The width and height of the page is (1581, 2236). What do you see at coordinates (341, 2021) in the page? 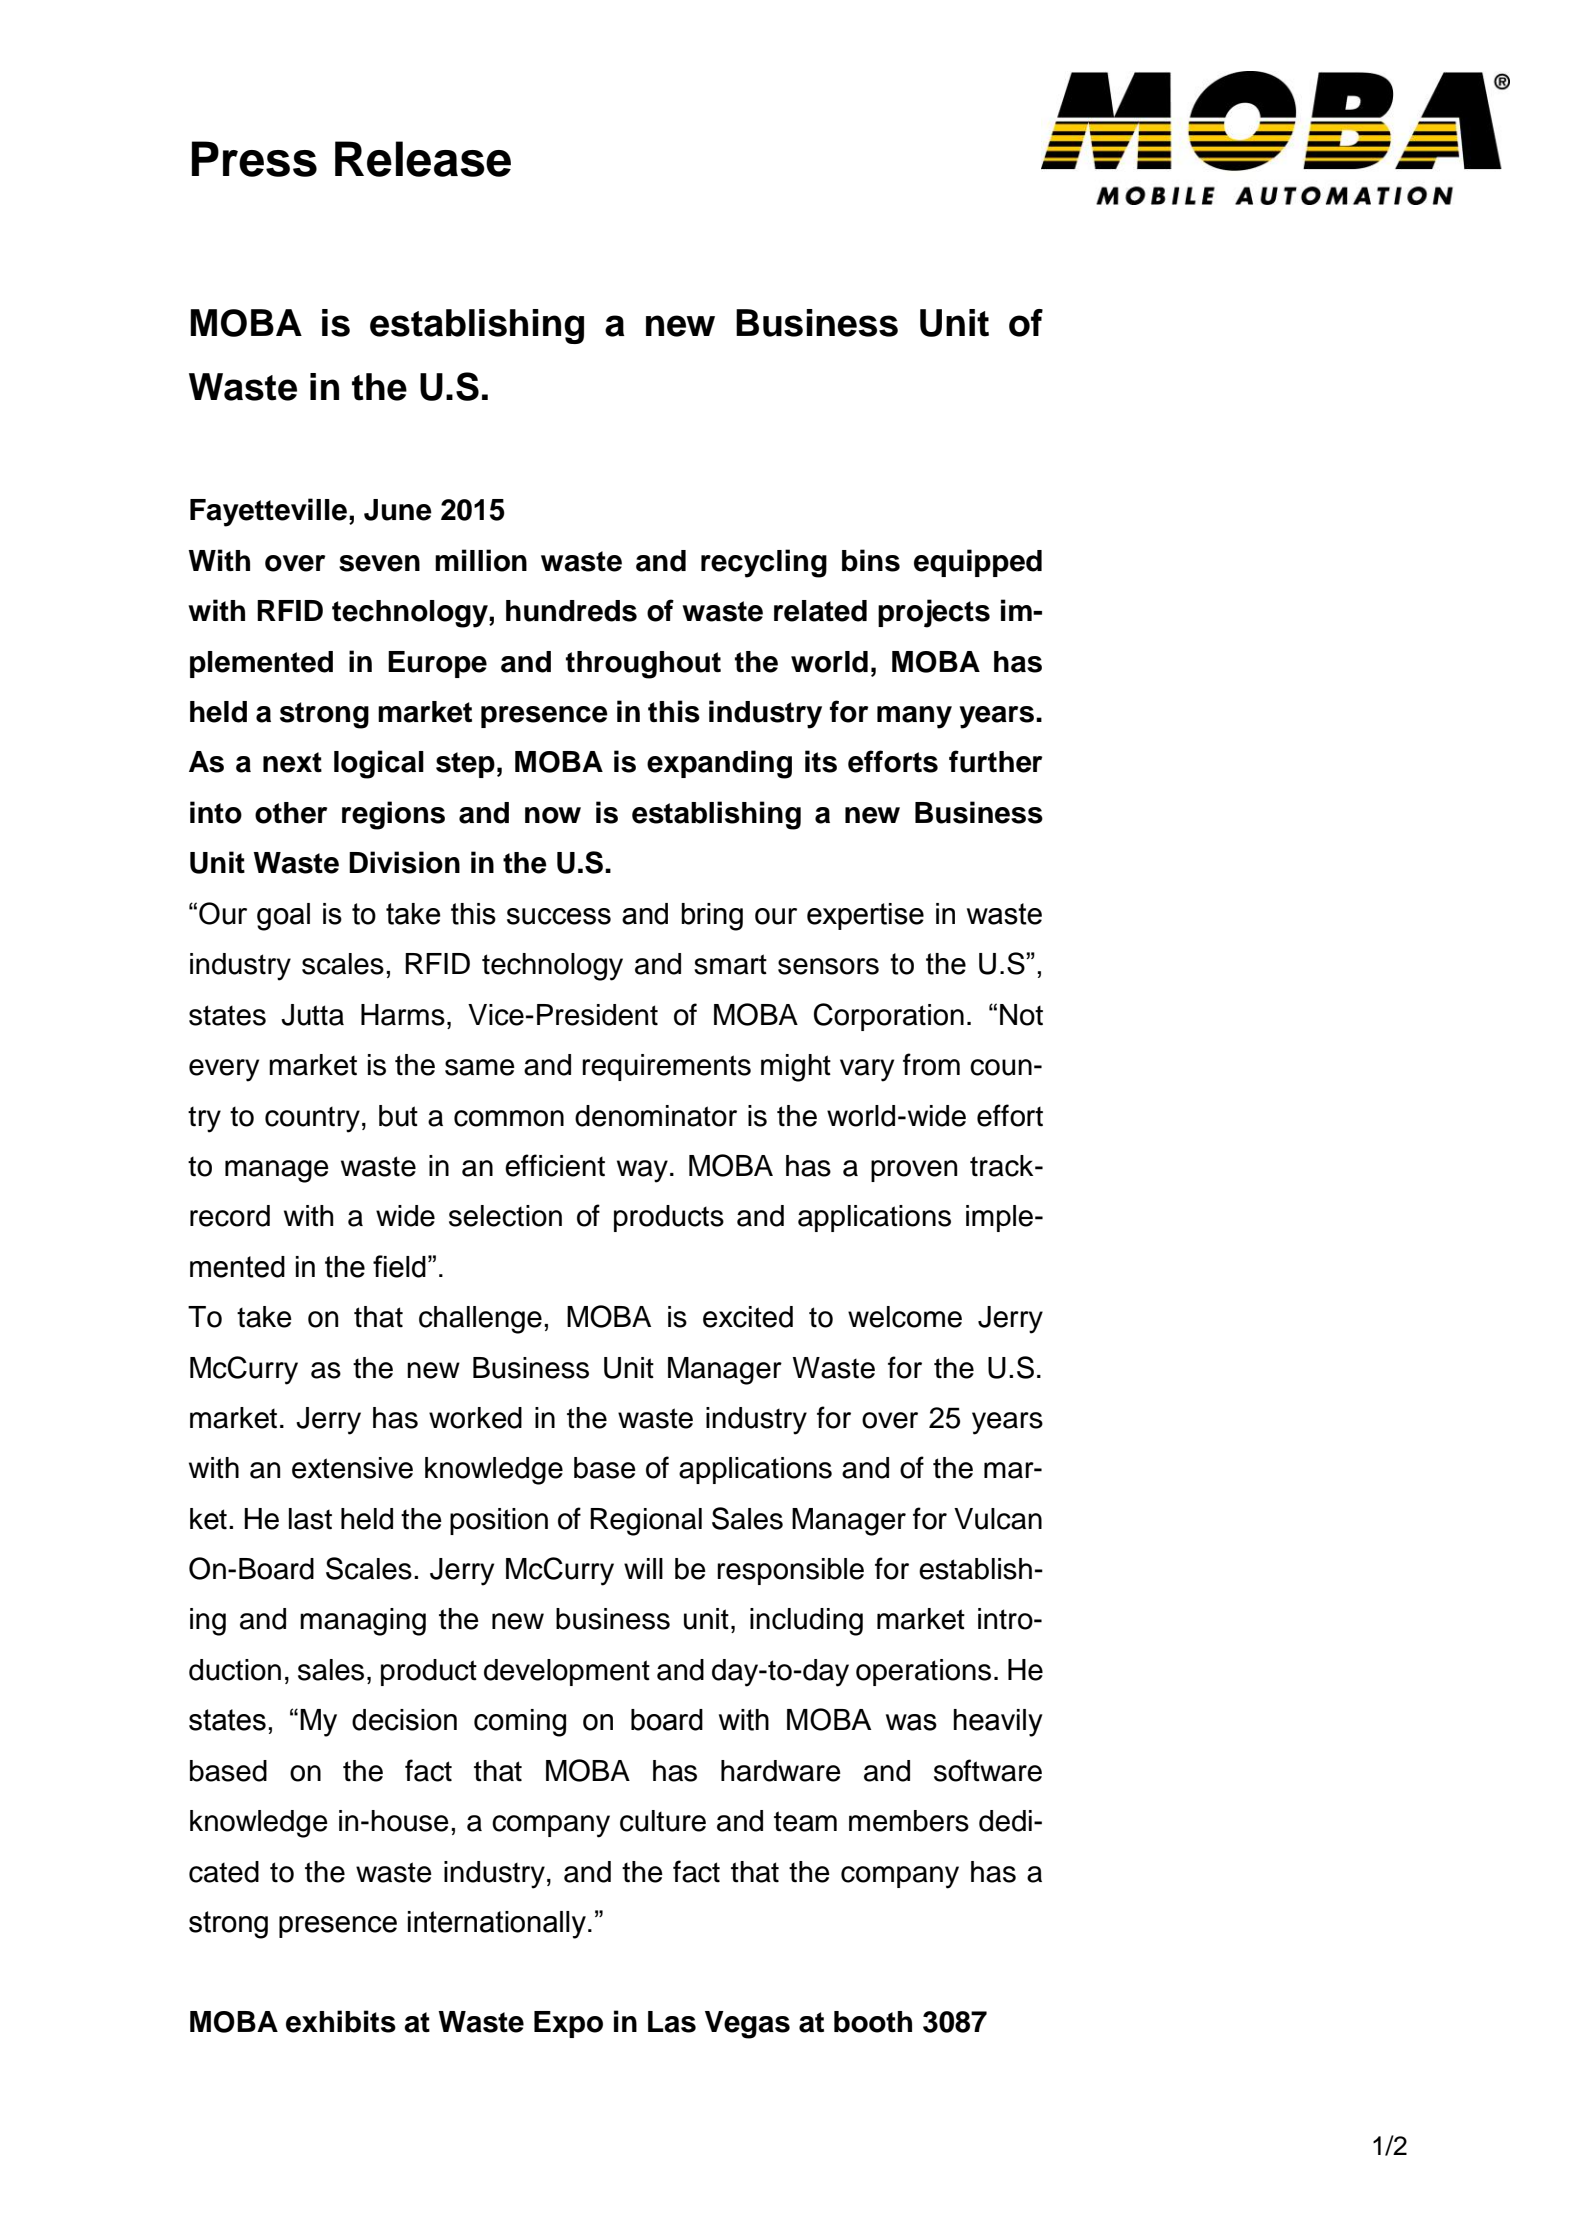
I see `exhibits` at bounding box center [341, 2021].
